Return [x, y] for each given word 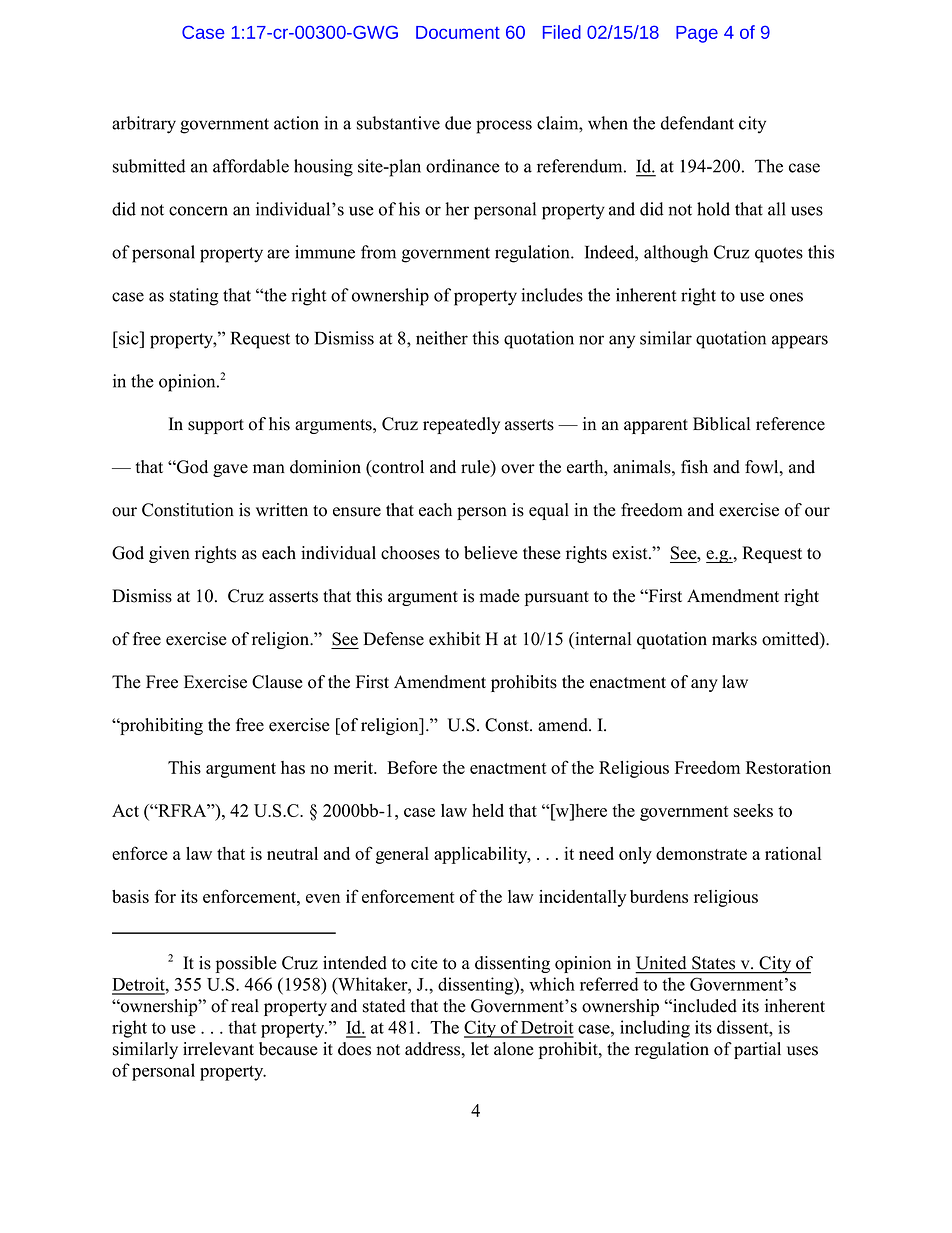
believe [491, 553]
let [480, 1049]
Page [697, 34]
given [169, 554]
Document [458, 32]
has [293, 767]
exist [631, 553]
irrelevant [218, 1049]
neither [442, 338]
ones [786, 297]
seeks [753, 810]
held [488, 810]
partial [757, 1050]
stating [194, 297]
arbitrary [144, 125]
